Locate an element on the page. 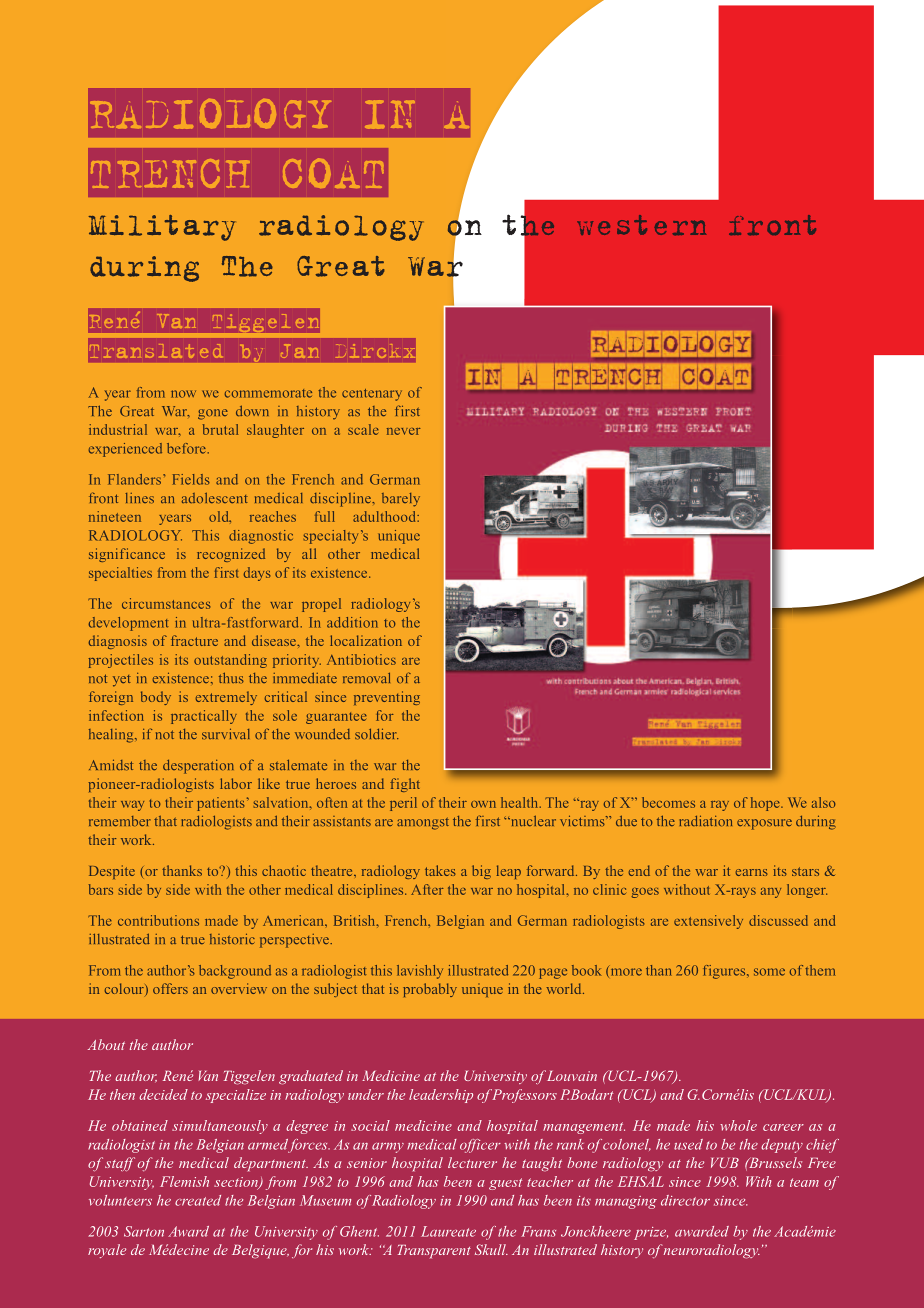  barely is located at coordinates (401, 500).
